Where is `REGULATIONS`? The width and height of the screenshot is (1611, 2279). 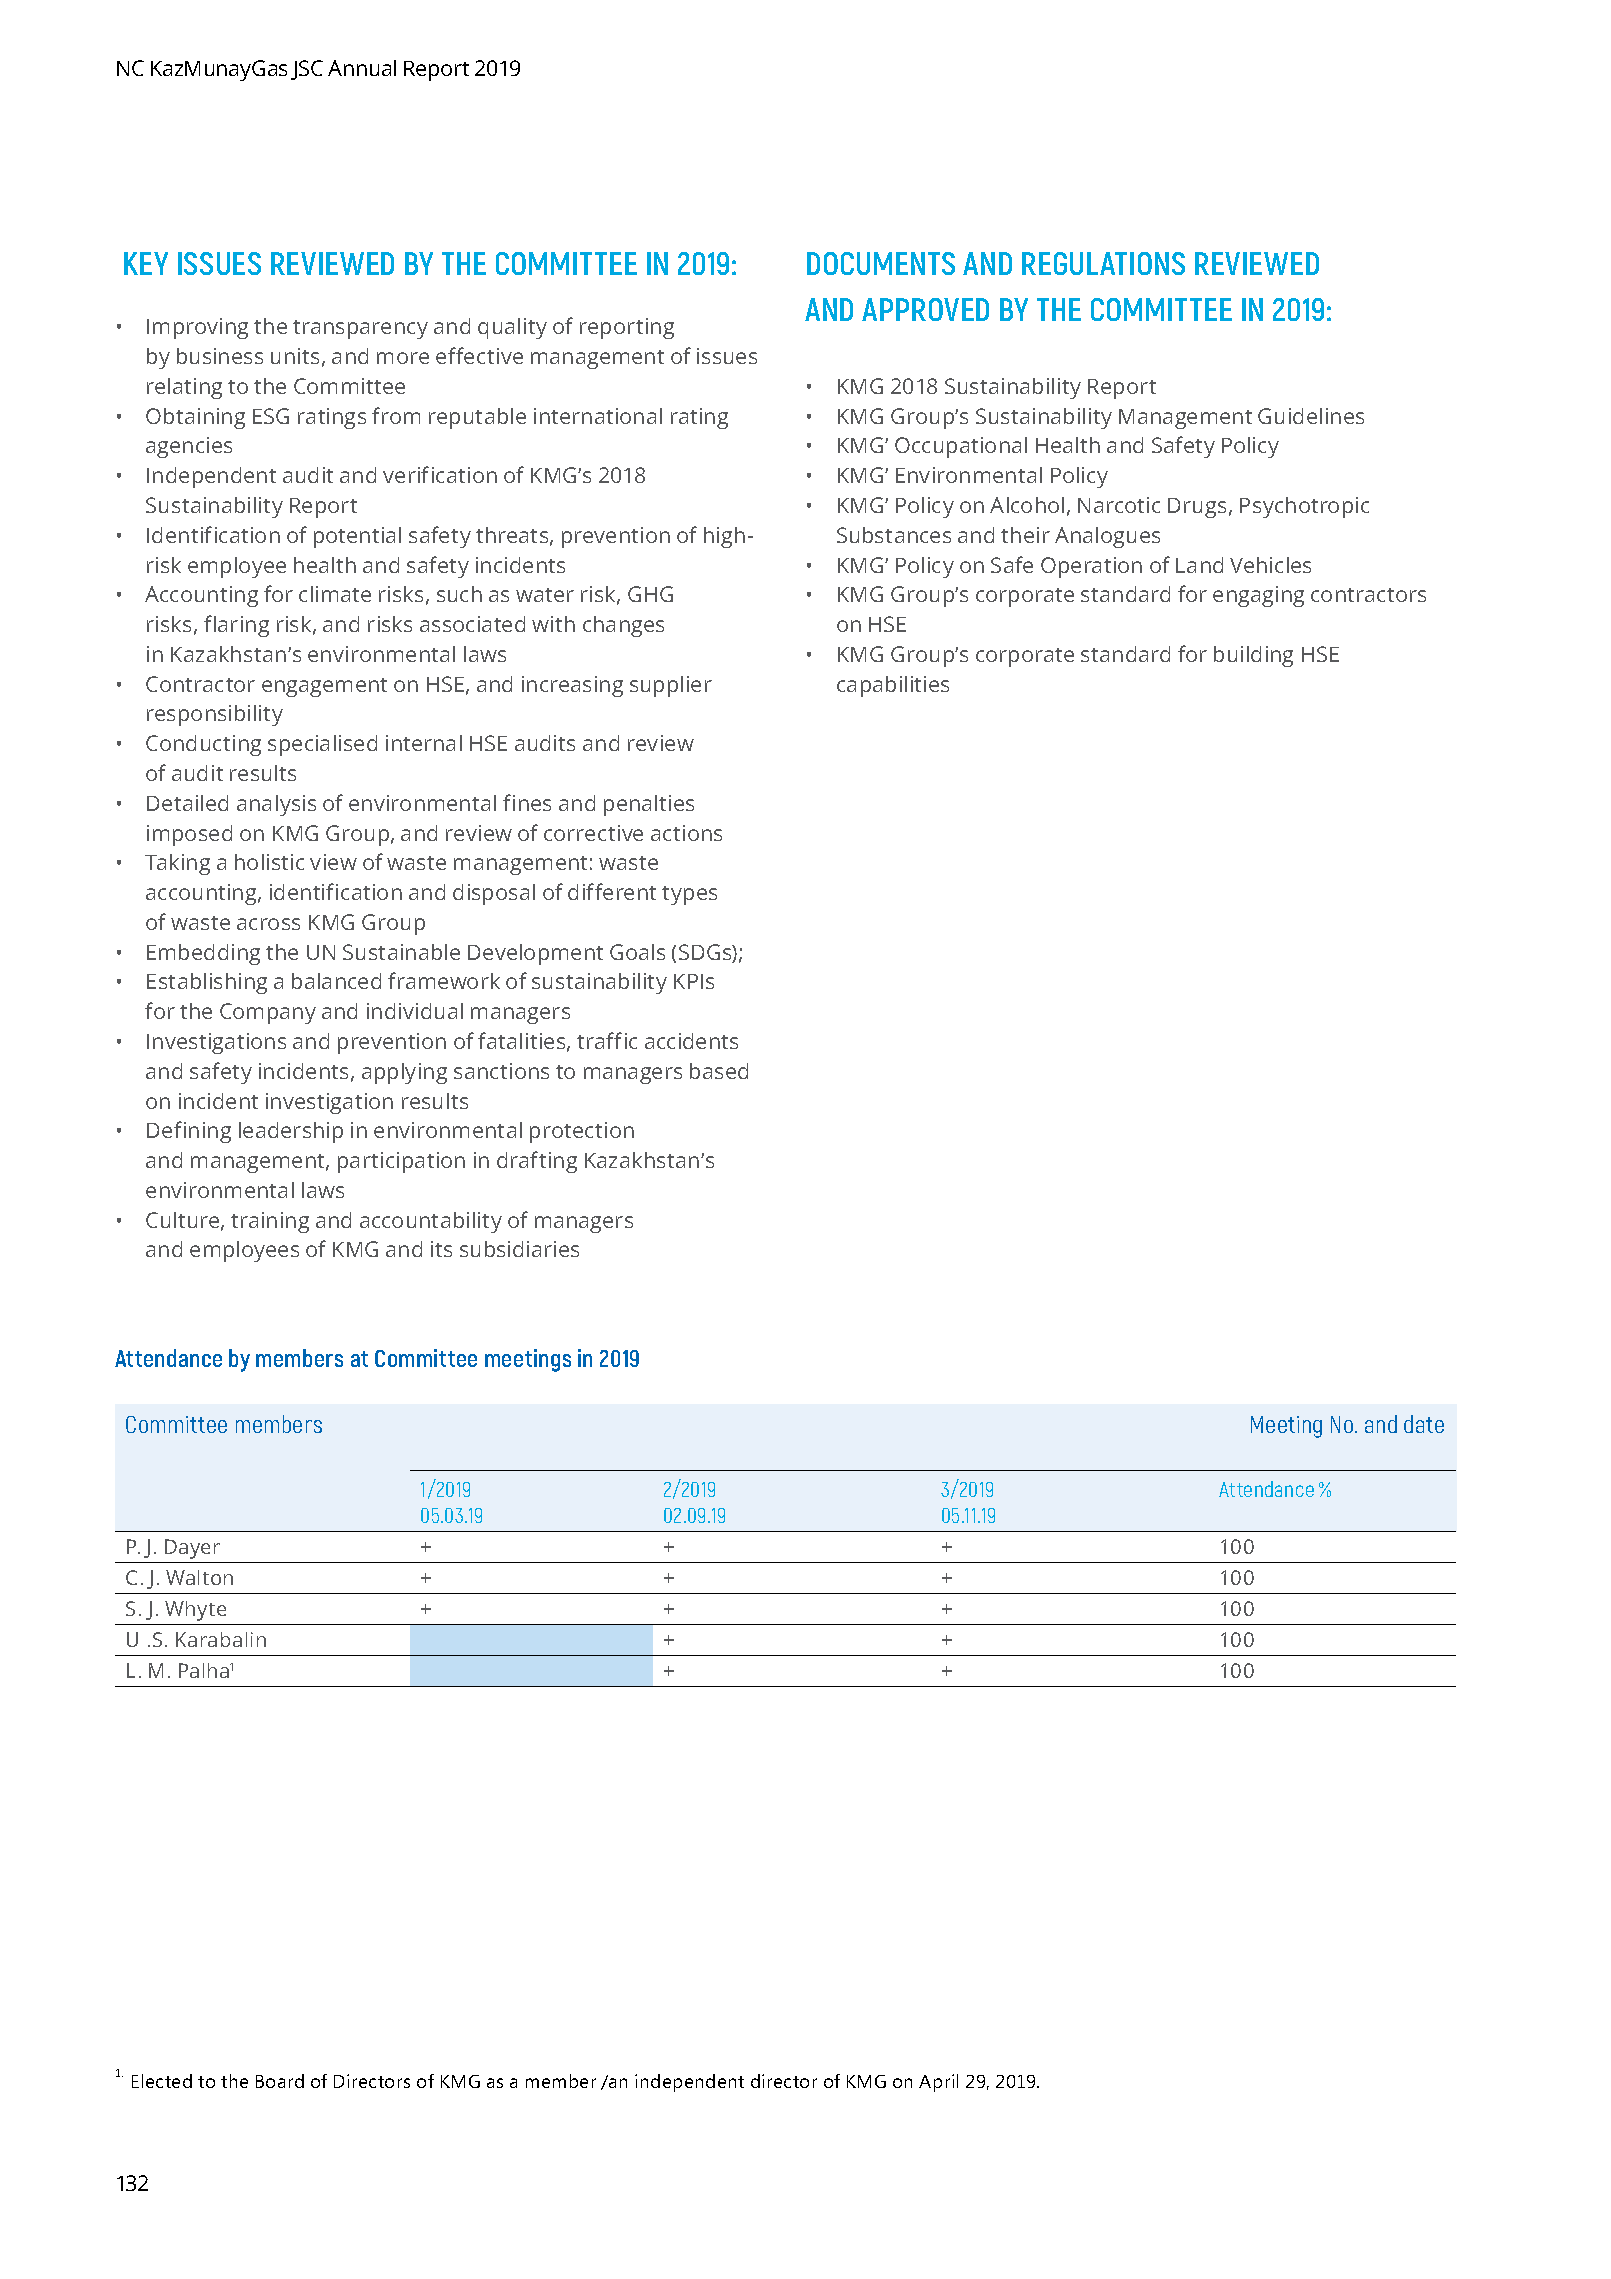 REGULATIONS is located at coordinates (1103, 263).
